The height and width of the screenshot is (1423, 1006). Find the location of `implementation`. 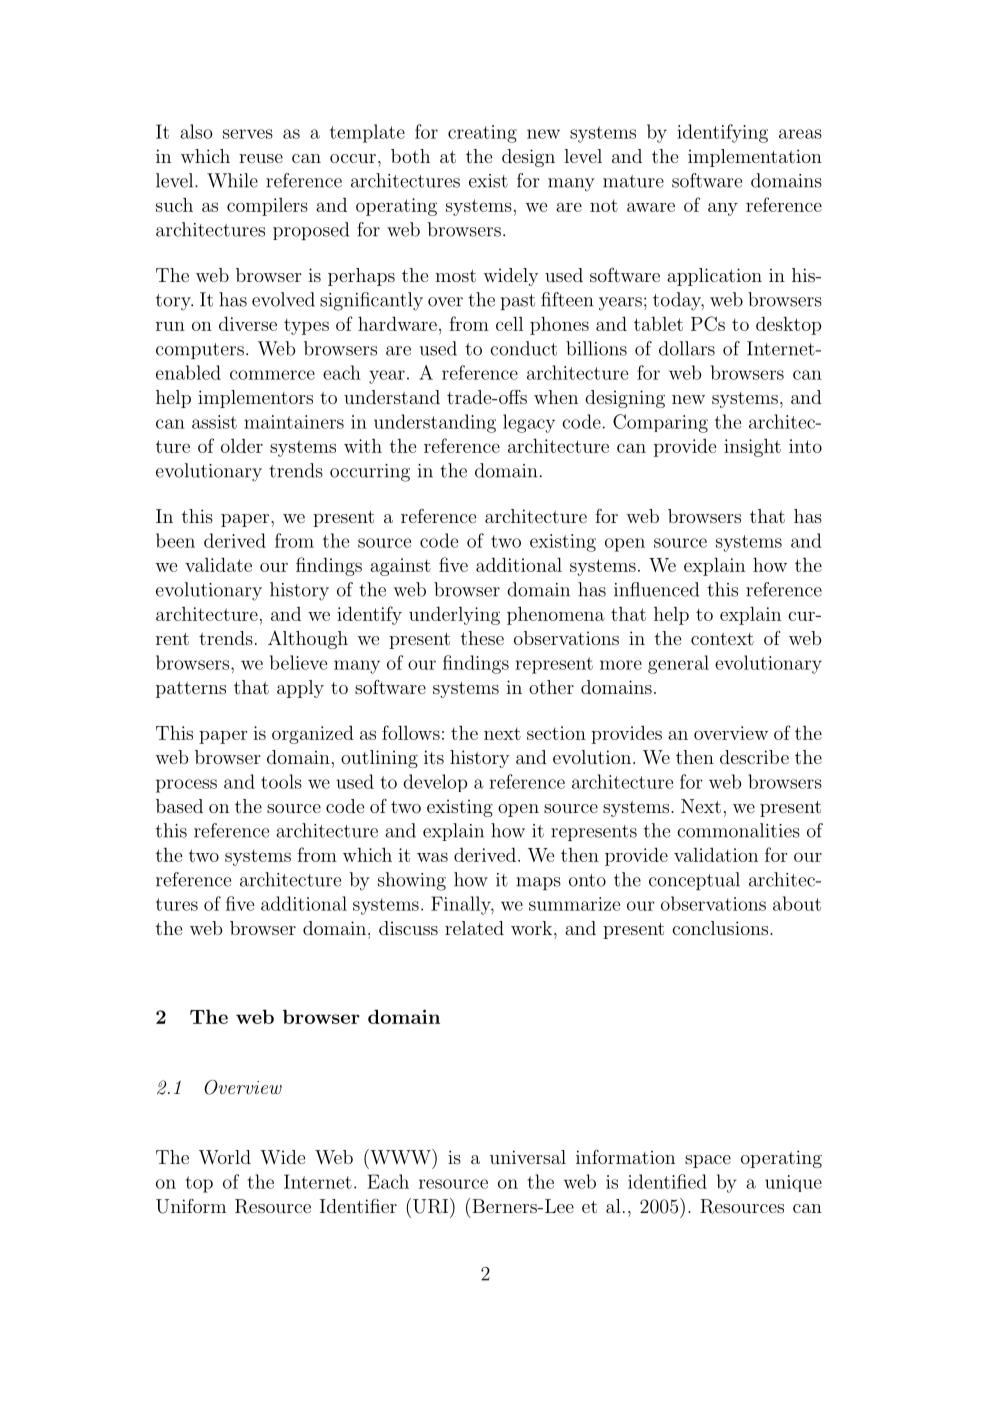

implementation is located at coordinates (755, 158).
